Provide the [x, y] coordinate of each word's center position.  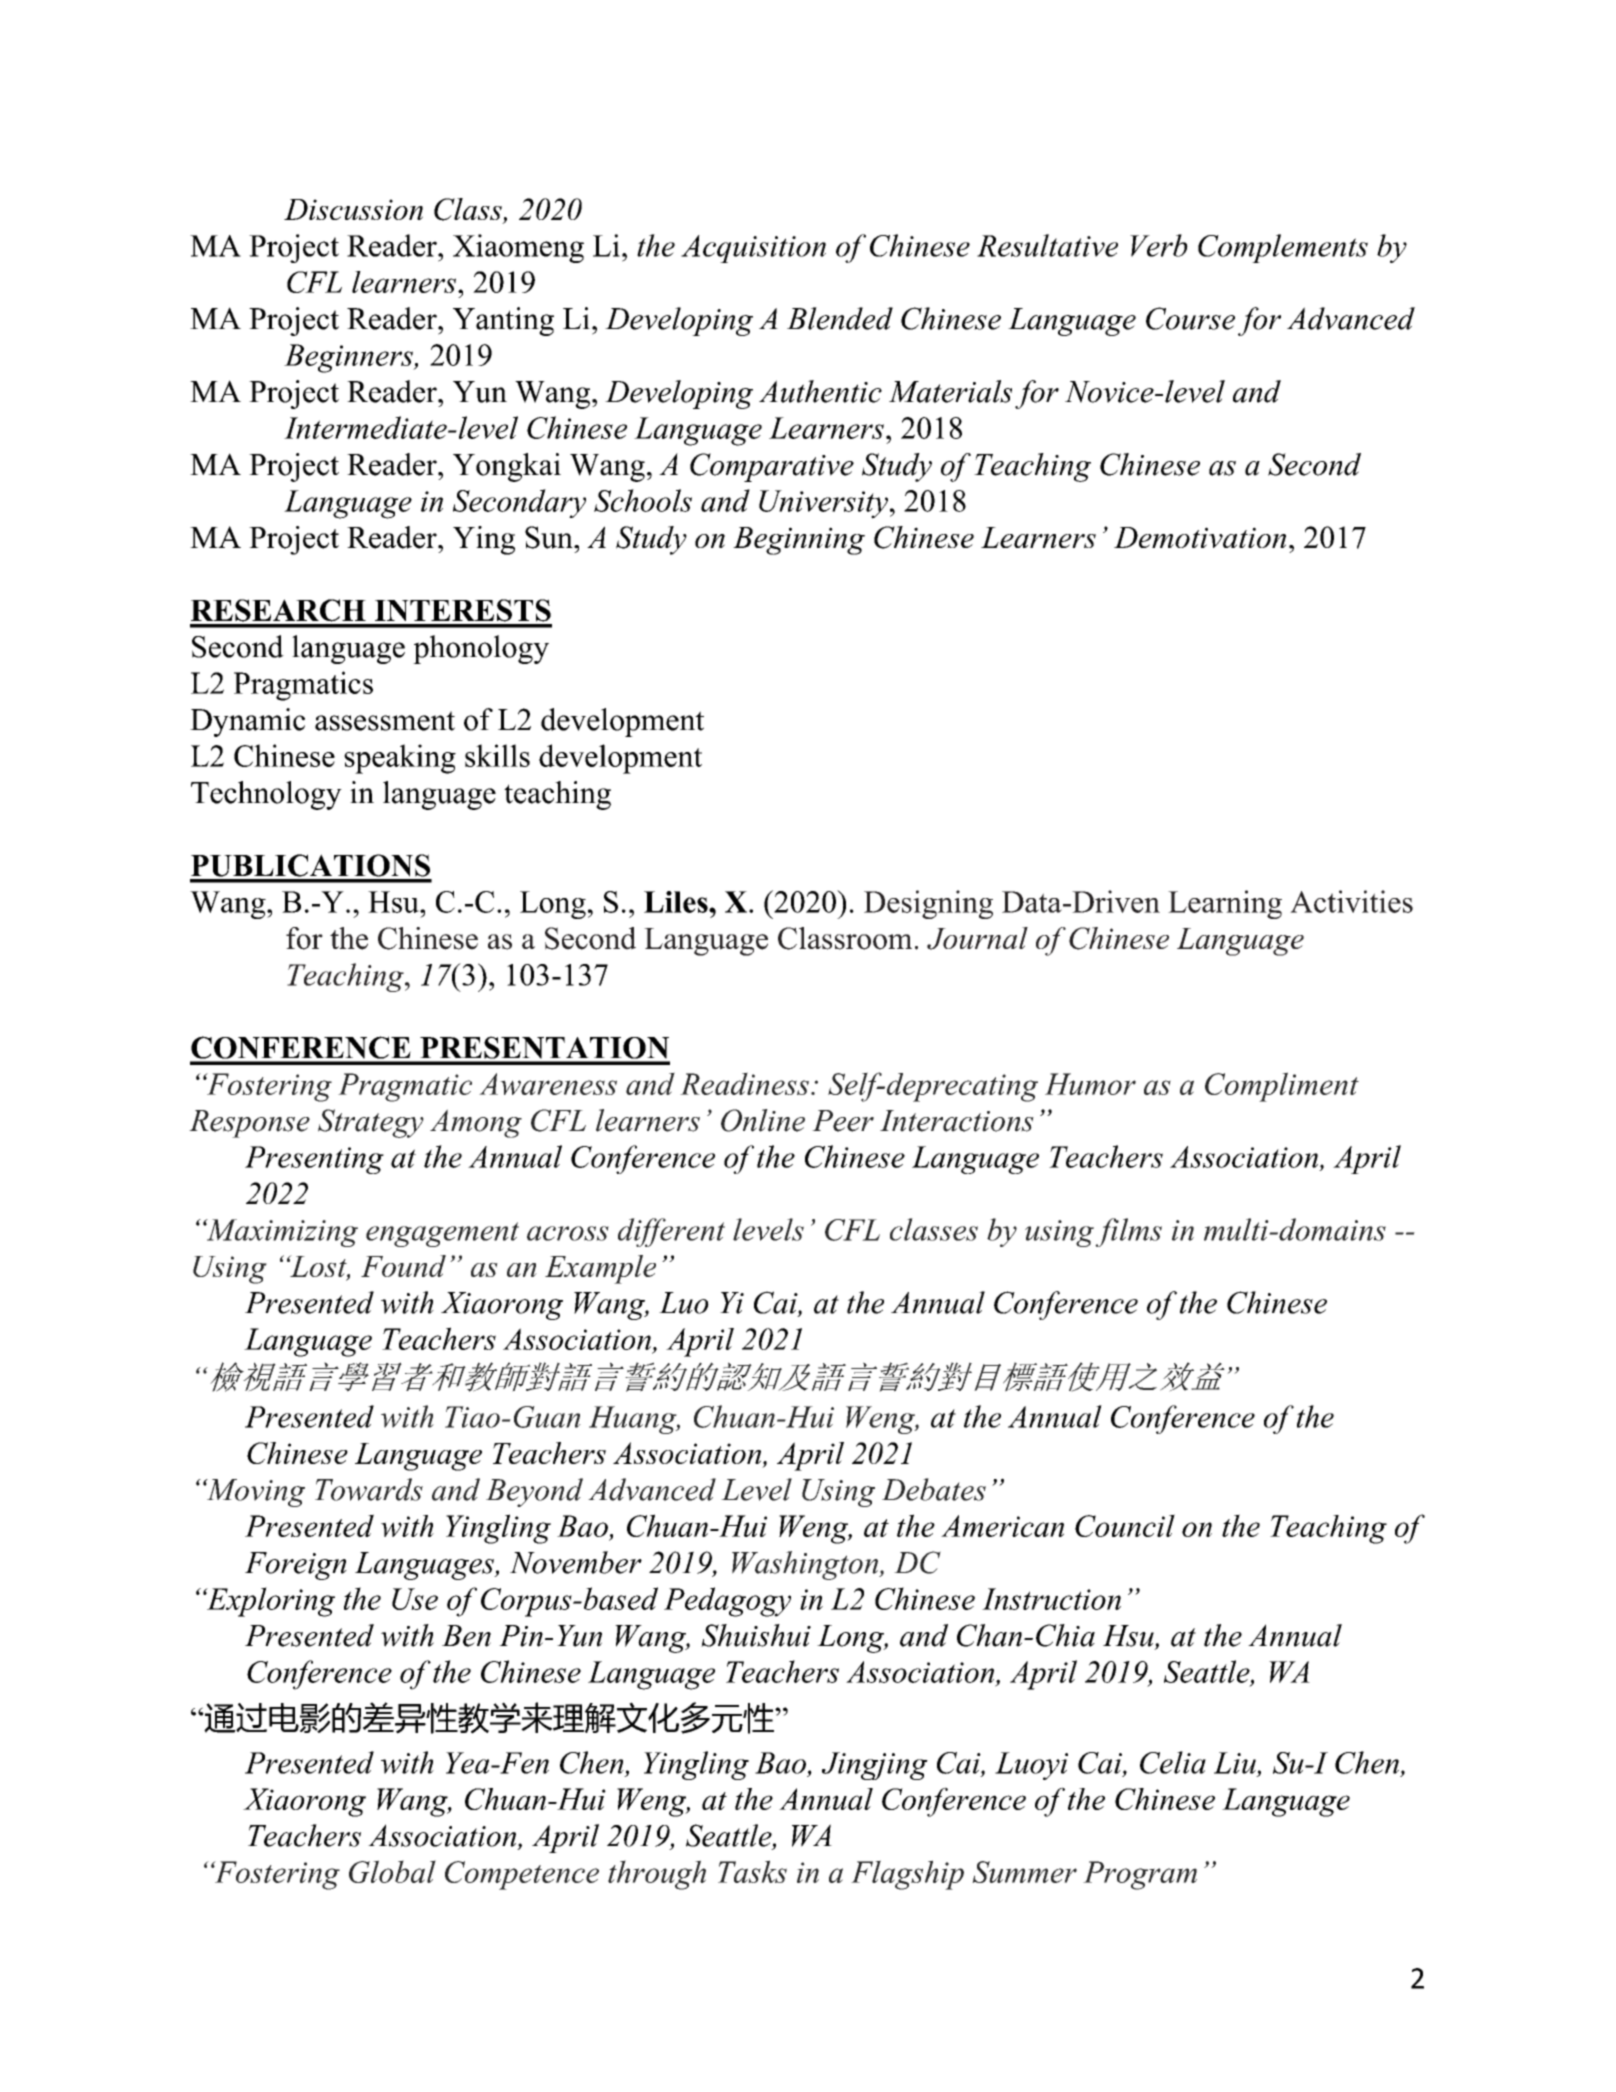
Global [392, 1871]
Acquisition [753, 249]
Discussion [353, 209]
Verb [1159, 245]
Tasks [752, 1871]
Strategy [371, 1123]
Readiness [744, 1083]
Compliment [1282, 1087]
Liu [1235, 1763]
